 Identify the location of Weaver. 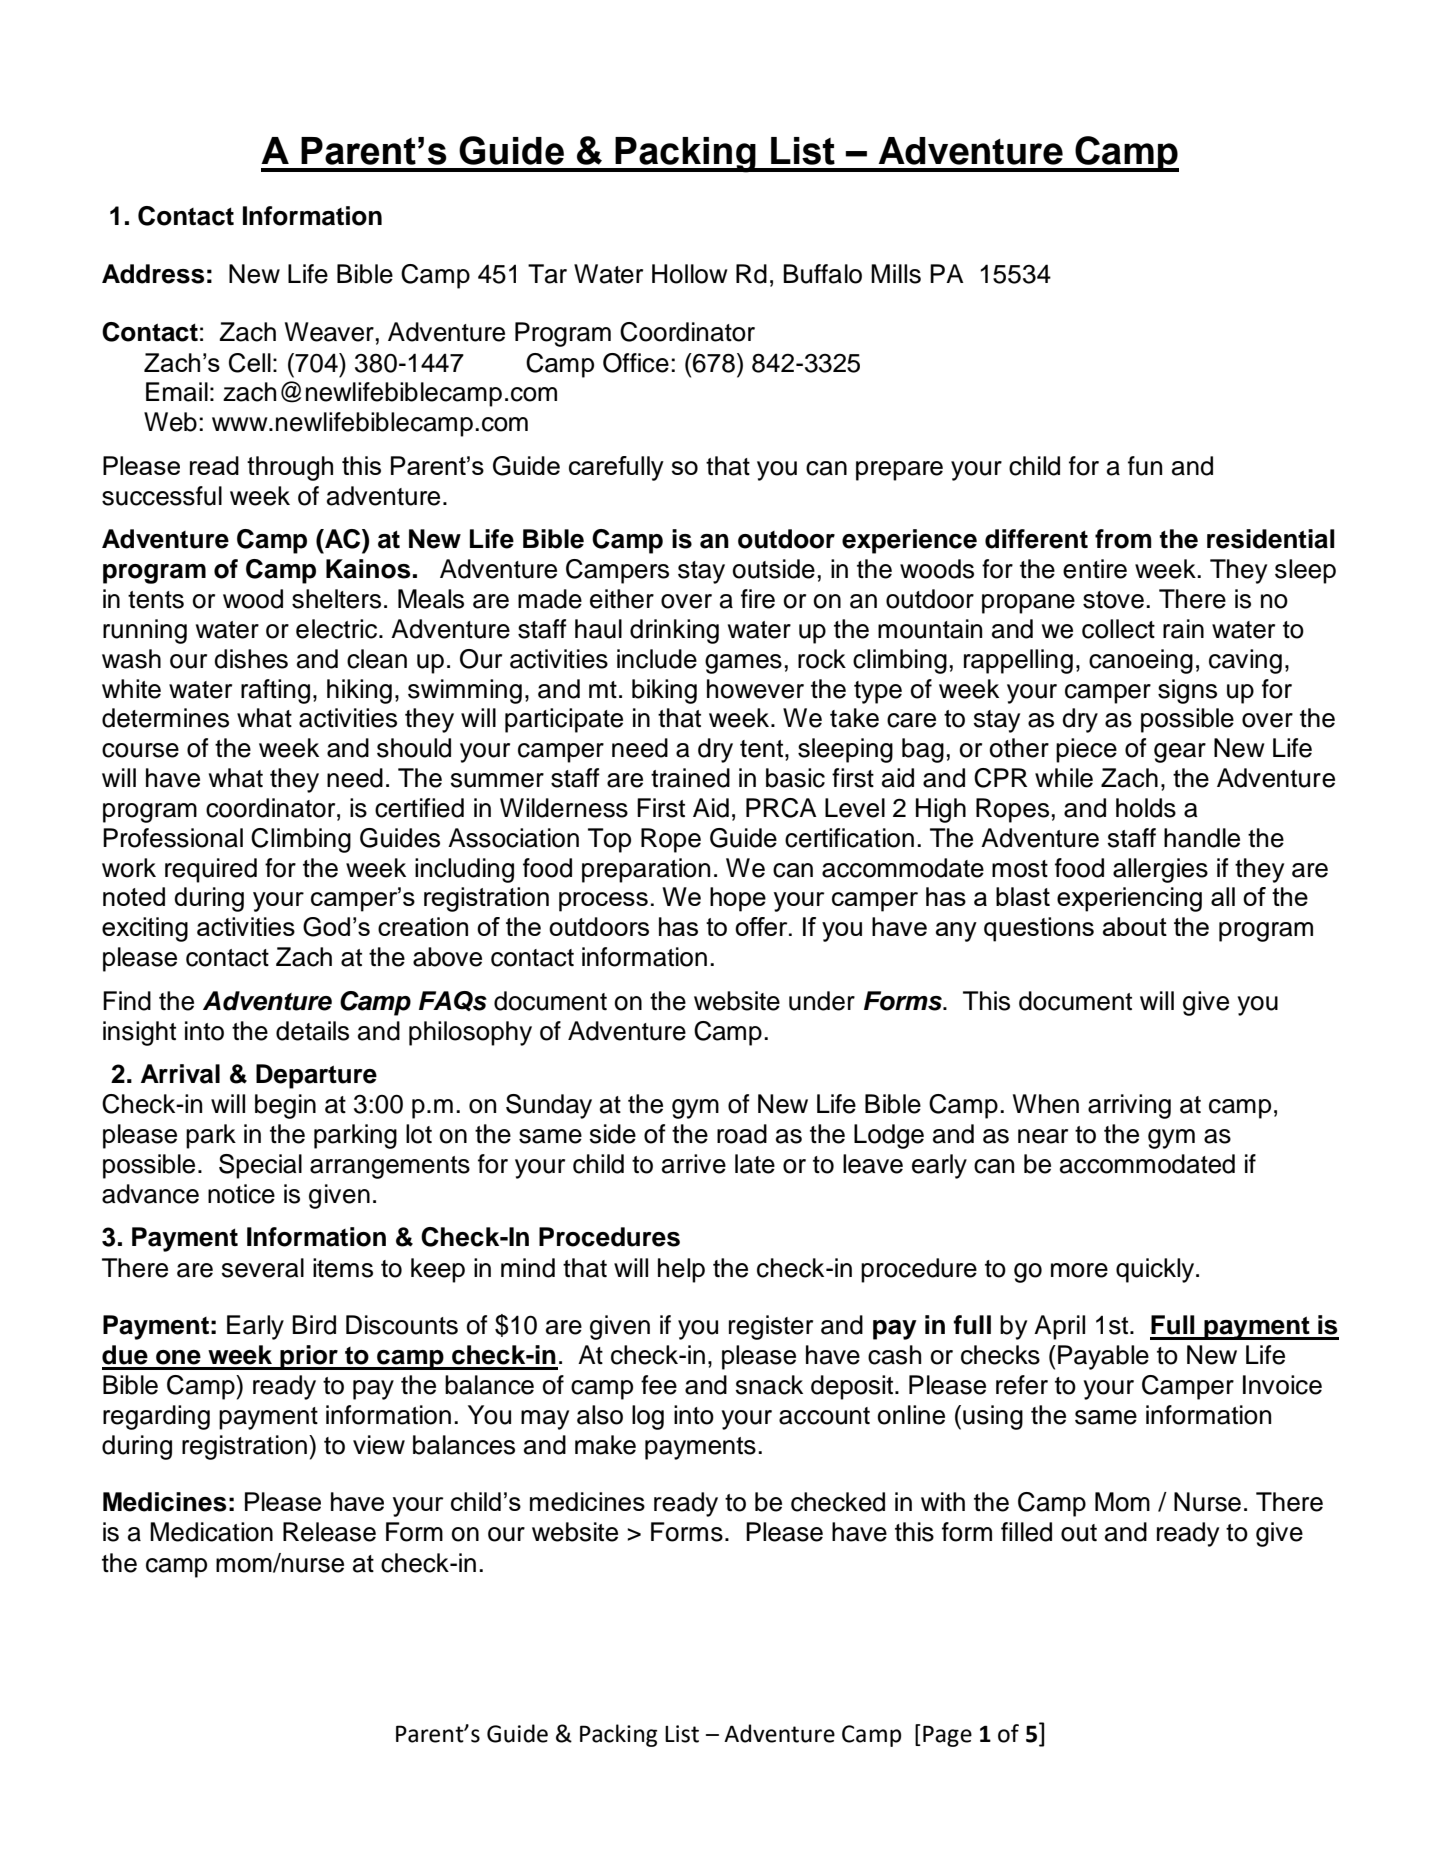
(329, 332).
